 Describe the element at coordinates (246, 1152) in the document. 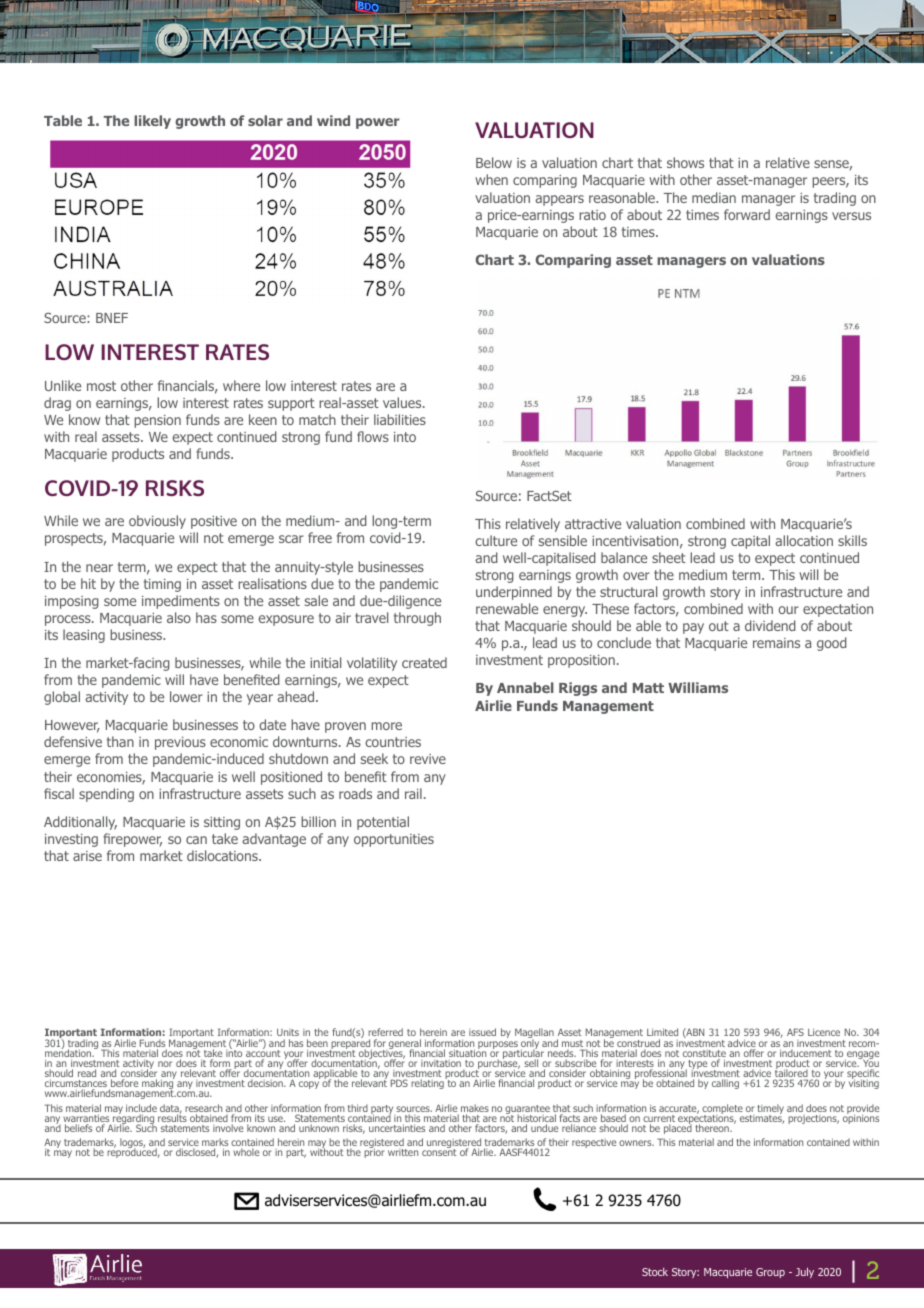

I see `whole` at that location.
